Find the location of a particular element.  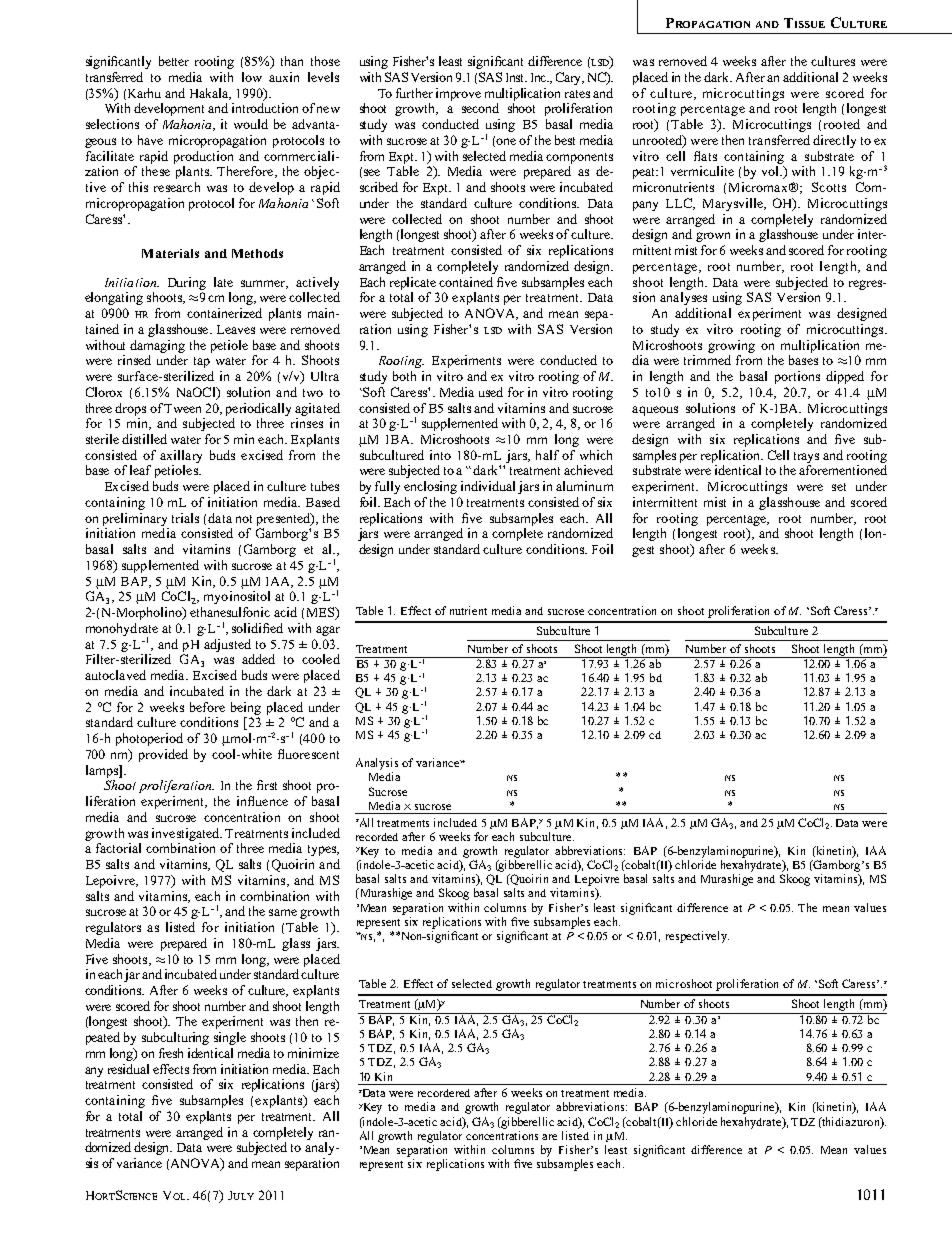

trials is located at coordinates (185, 518).
